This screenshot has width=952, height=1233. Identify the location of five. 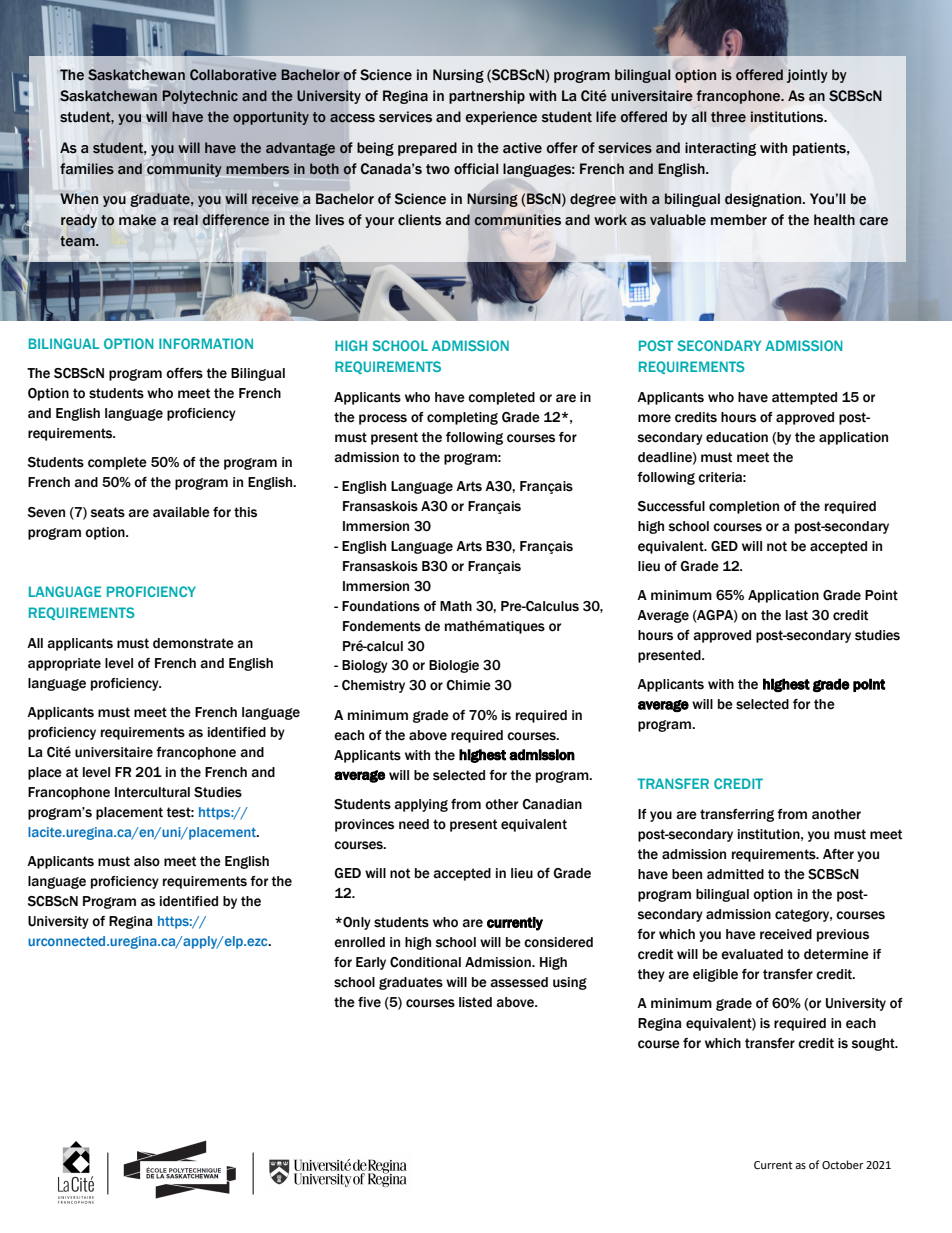
(369, 1002).
